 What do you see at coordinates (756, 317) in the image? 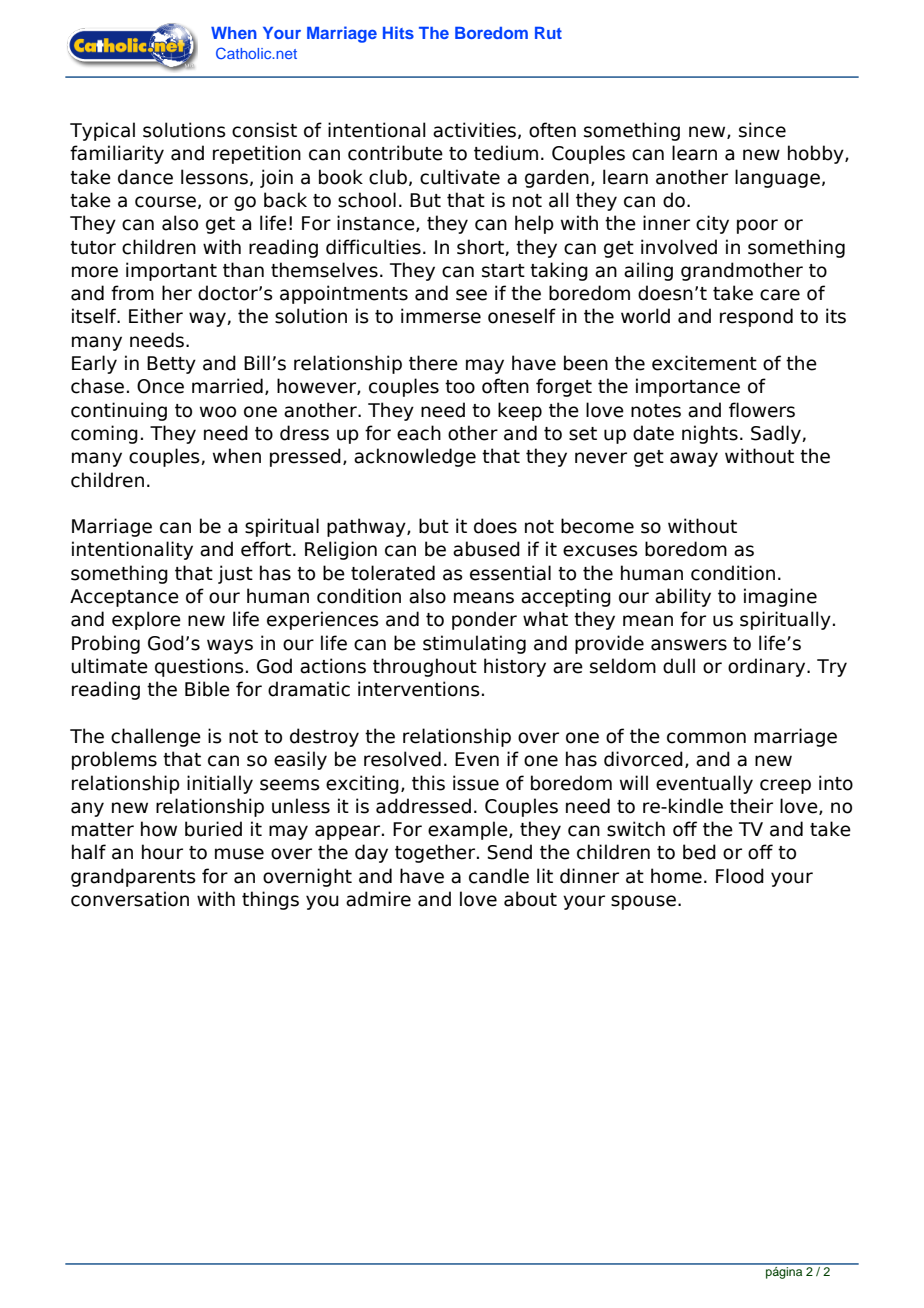
I see `respond` at bounding box center [756, 317].
